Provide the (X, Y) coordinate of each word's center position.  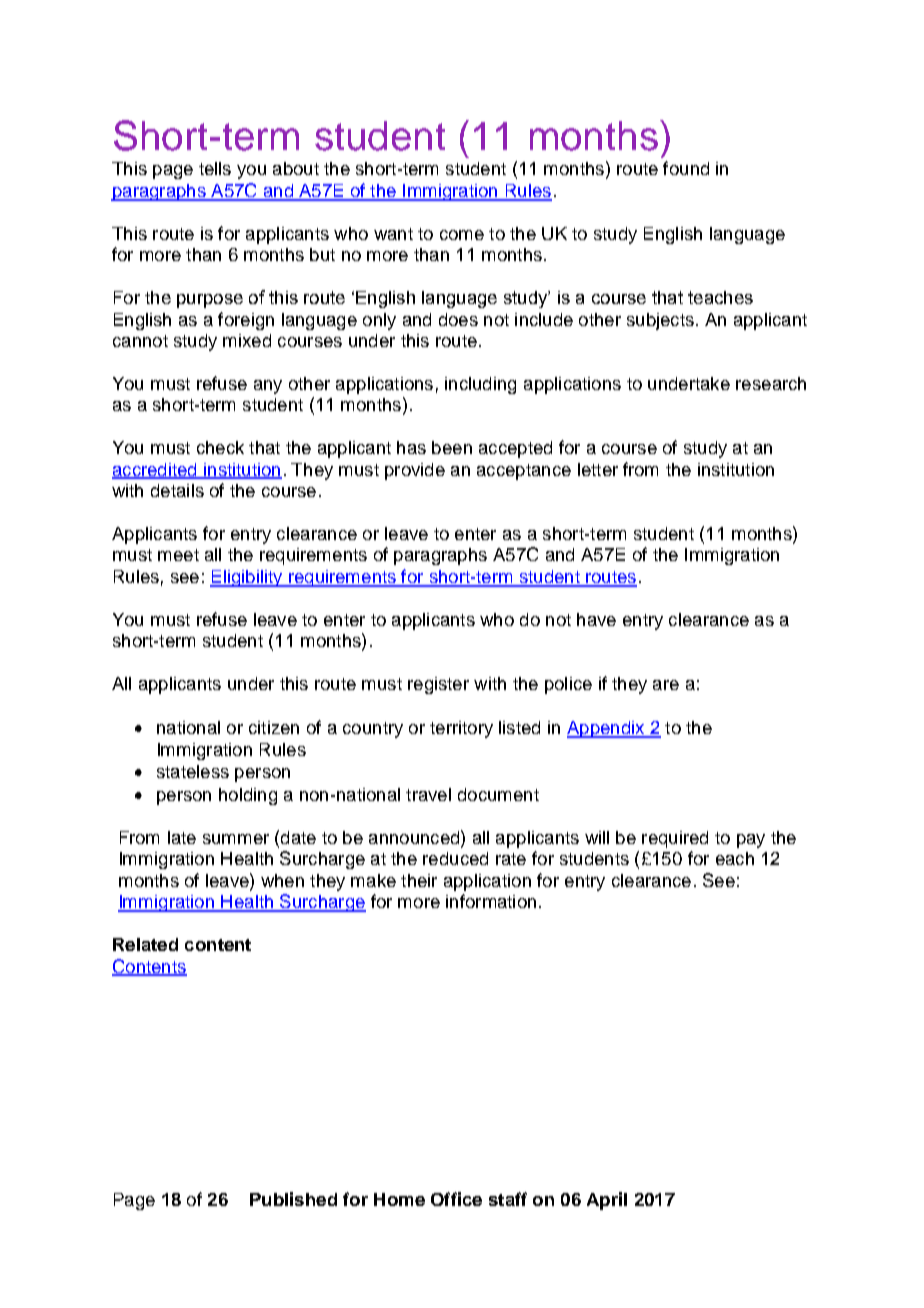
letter (598, 469)
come (462, 235)
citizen (274, 727)
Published (293, 1199)
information (491, 901)
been (452, 447)
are (666, 685)
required (675, 839)
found (686, 168)
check (220, 447)
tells (215, 168)
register (438, 685)
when (282, 880)
